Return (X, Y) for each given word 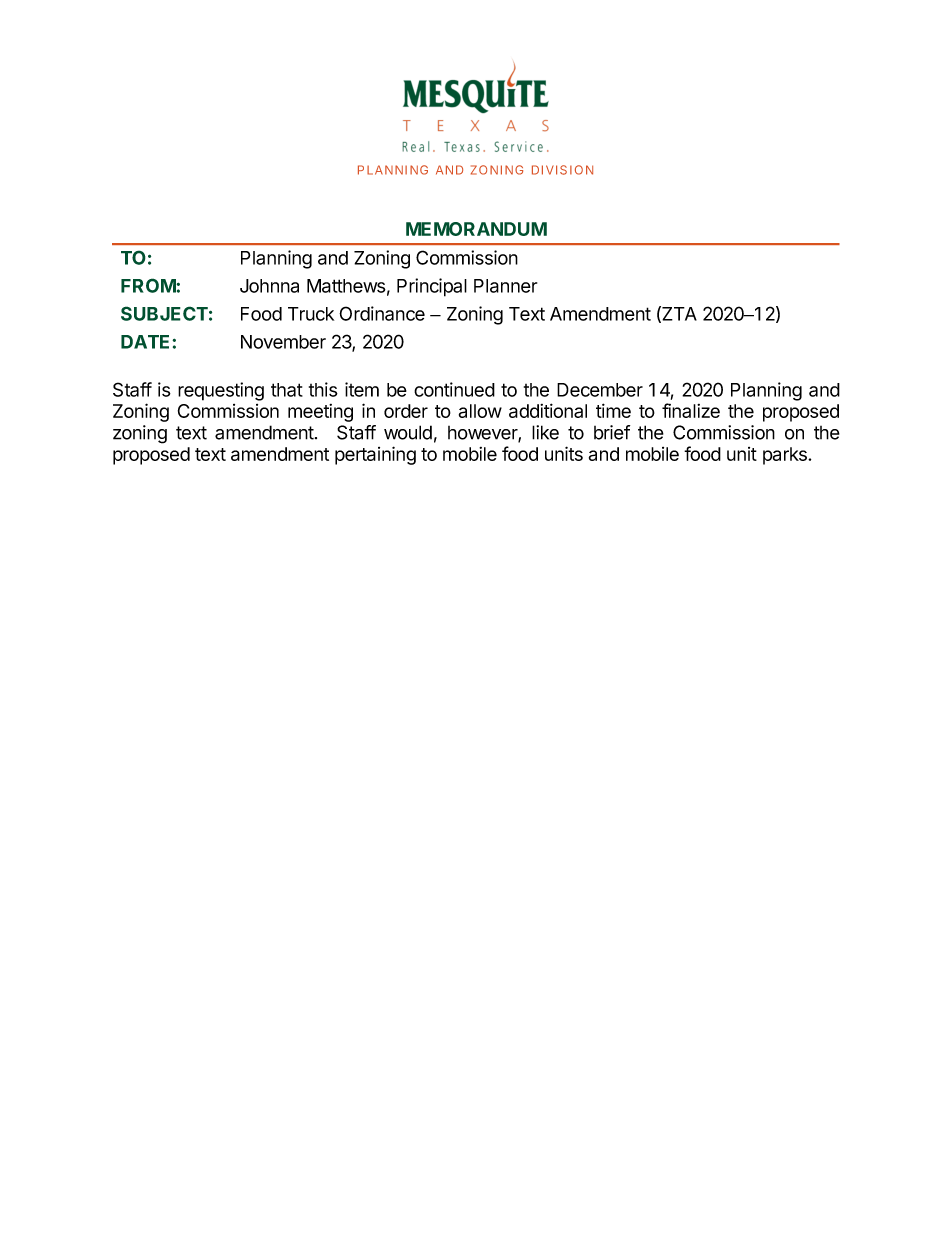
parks (786, 456)
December (600, 390)
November (283, 342)
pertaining (375, 455)
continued (454, 389)
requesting (221, 391)
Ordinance (382, 313)
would (408, 432)
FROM (149, 285)
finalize (691, 410)
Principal (432, 287)
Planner (505, 286)
